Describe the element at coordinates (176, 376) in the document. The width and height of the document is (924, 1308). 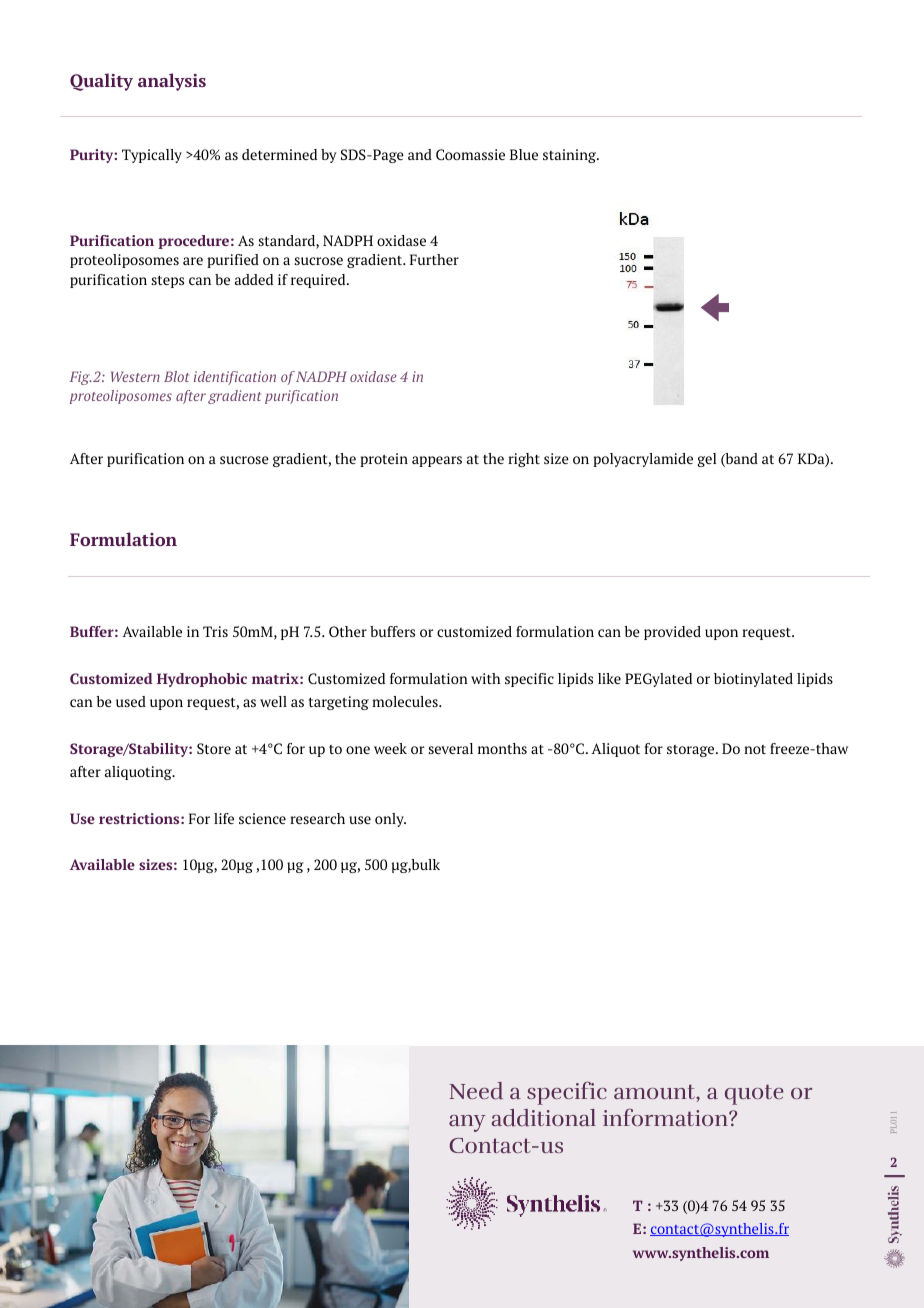
I see `Blot` at that location.
